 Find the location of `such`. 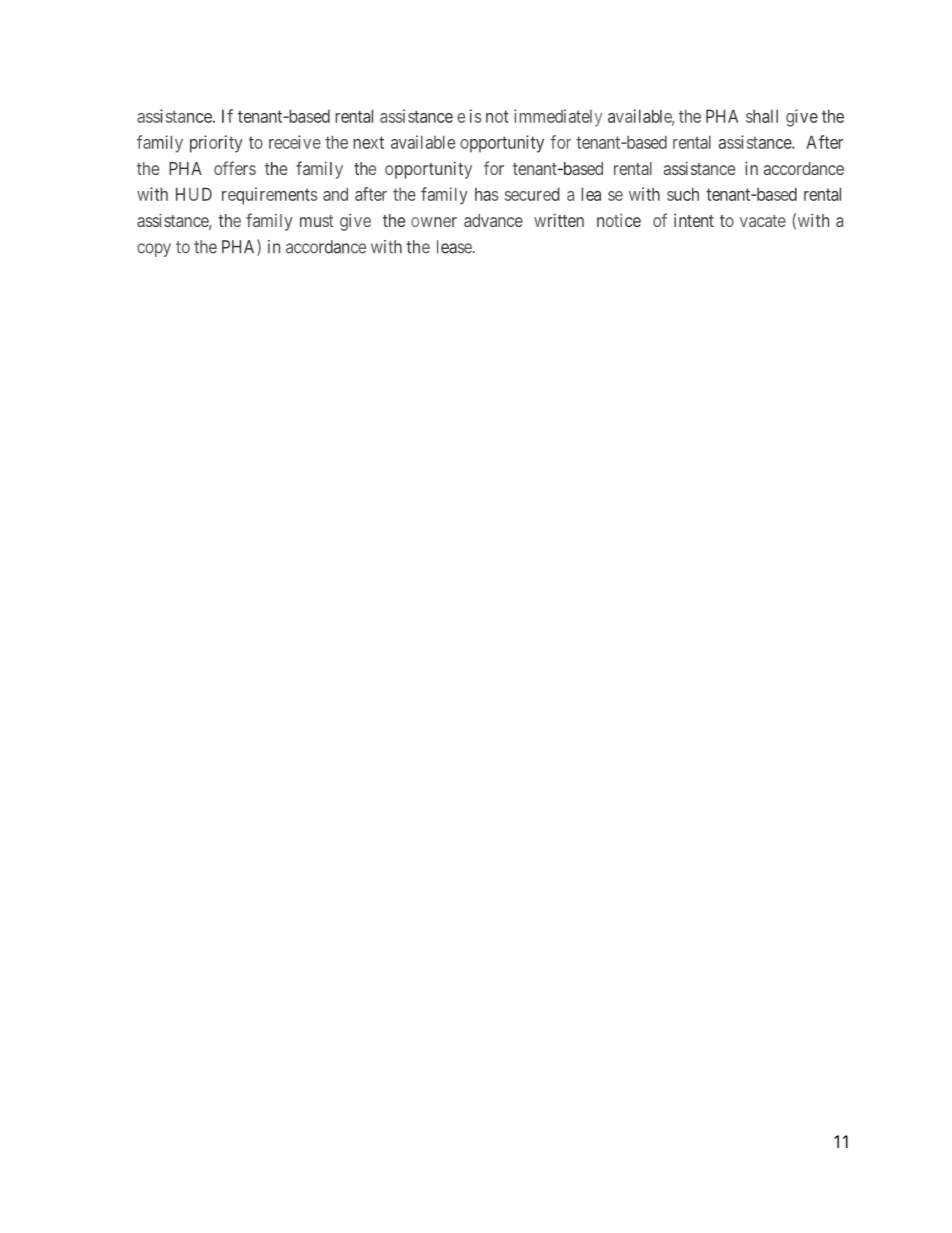

such is located at coordinates (683, 194).
